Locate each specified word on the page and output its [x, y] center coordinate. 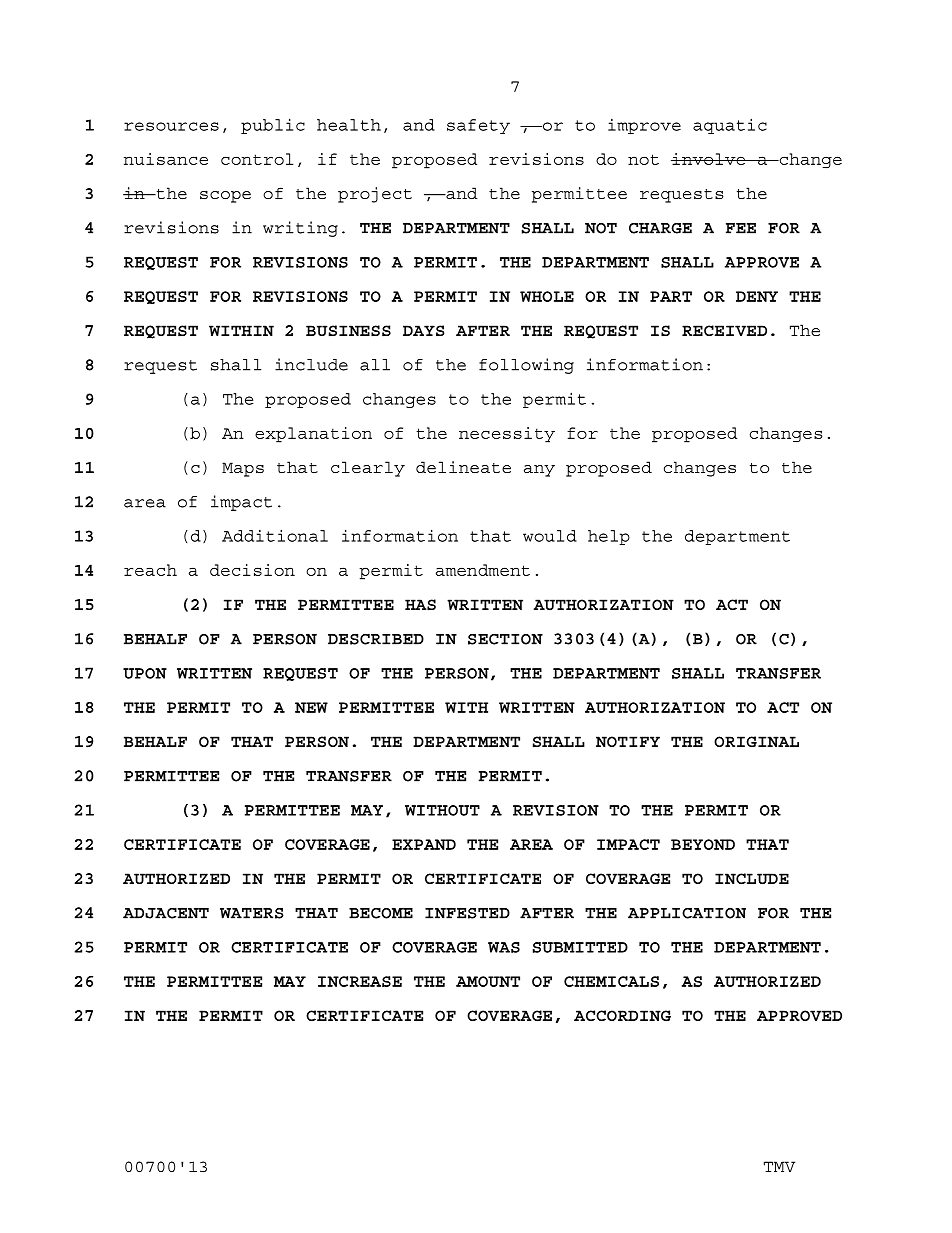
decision [252, 570]
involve [709, 159]
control [257, 159]
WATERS [252, 913]
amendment [483, 570]
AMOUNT [488, 981]
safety [478, 126]
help [609, 537]
